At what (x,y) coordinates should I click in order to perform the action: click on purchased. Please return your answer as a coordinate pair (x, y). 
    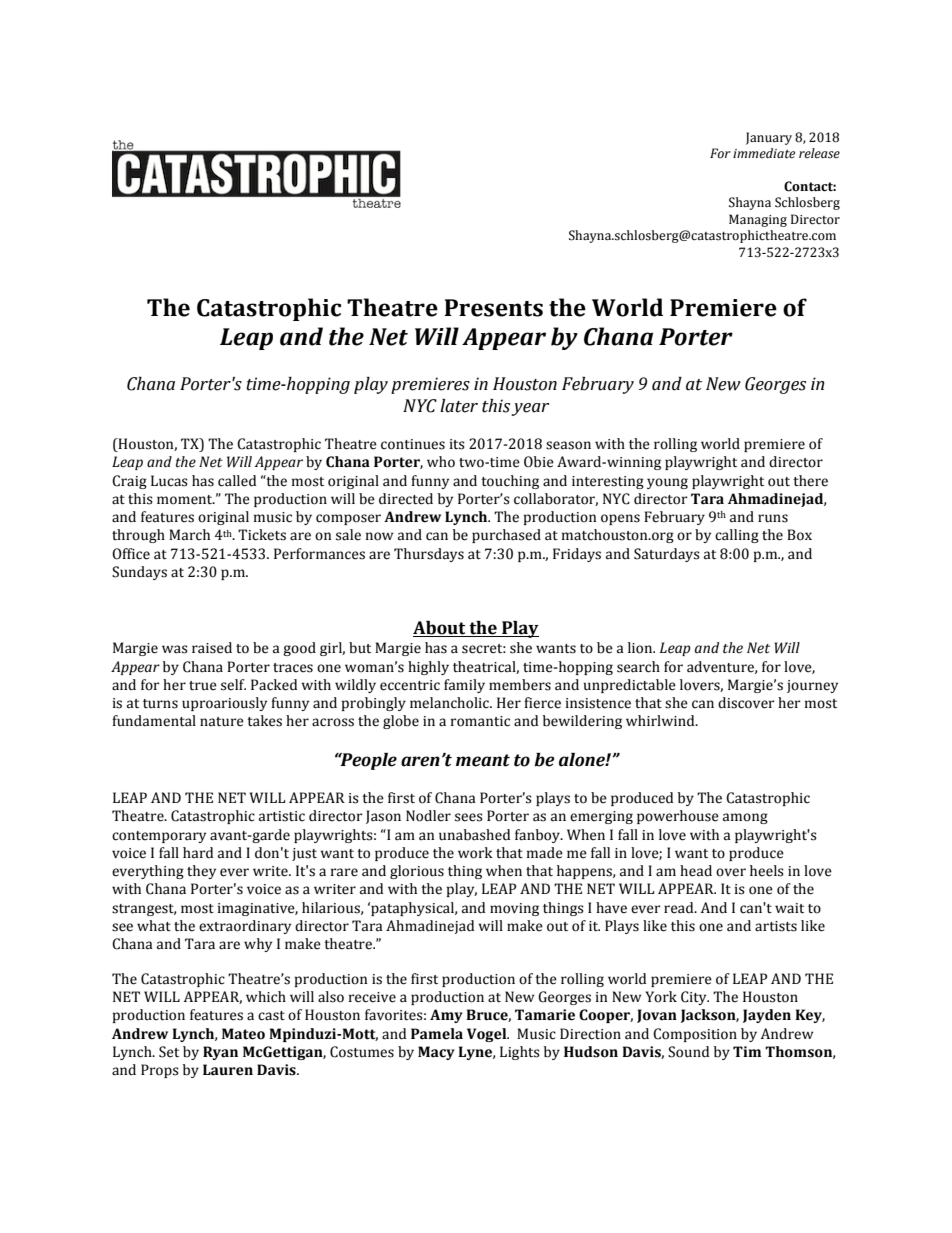
    Looking at the image, I should click on (506, 536).
